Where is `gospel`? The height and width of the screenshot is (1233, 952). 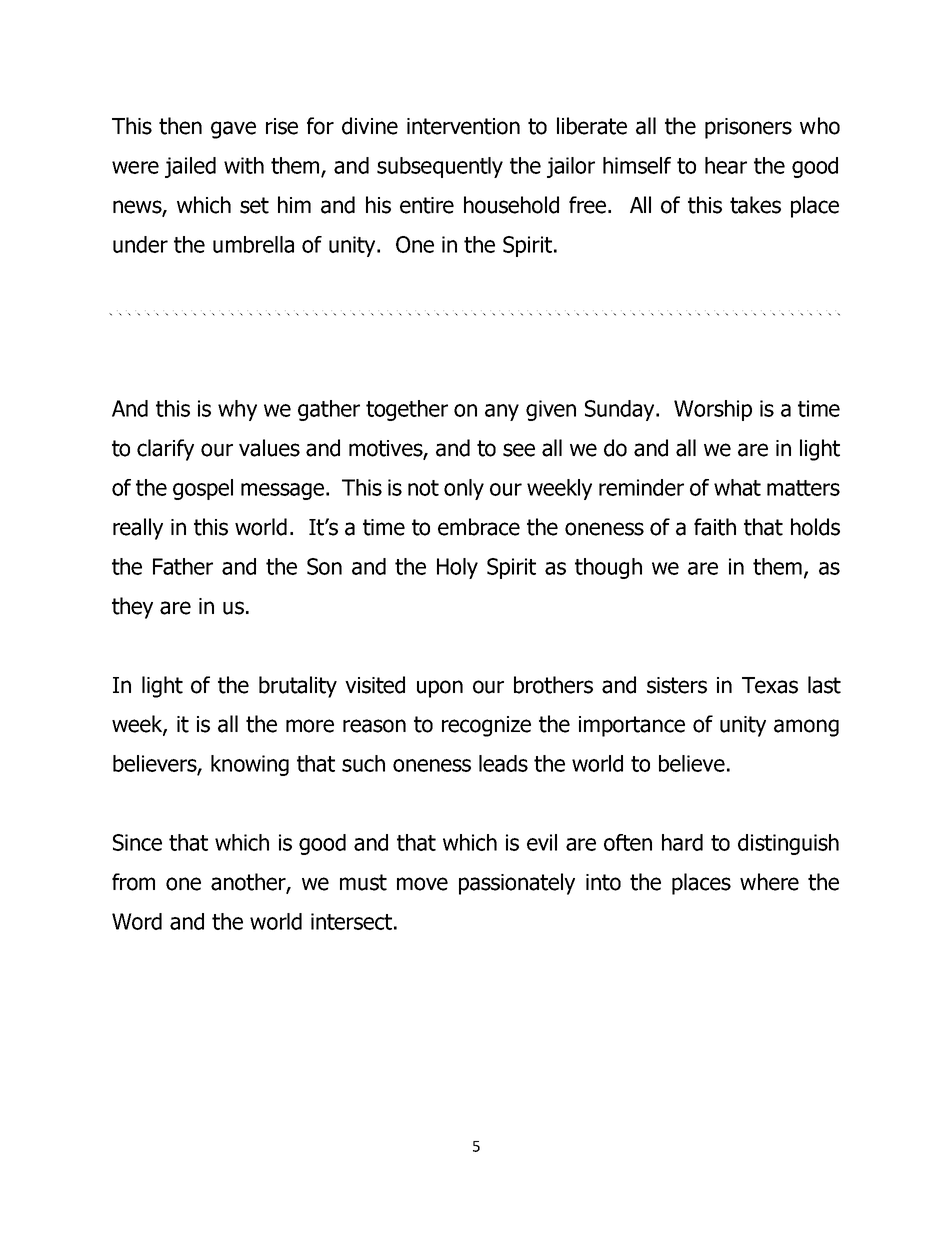
gospel is located at coordinates (203, 489).
